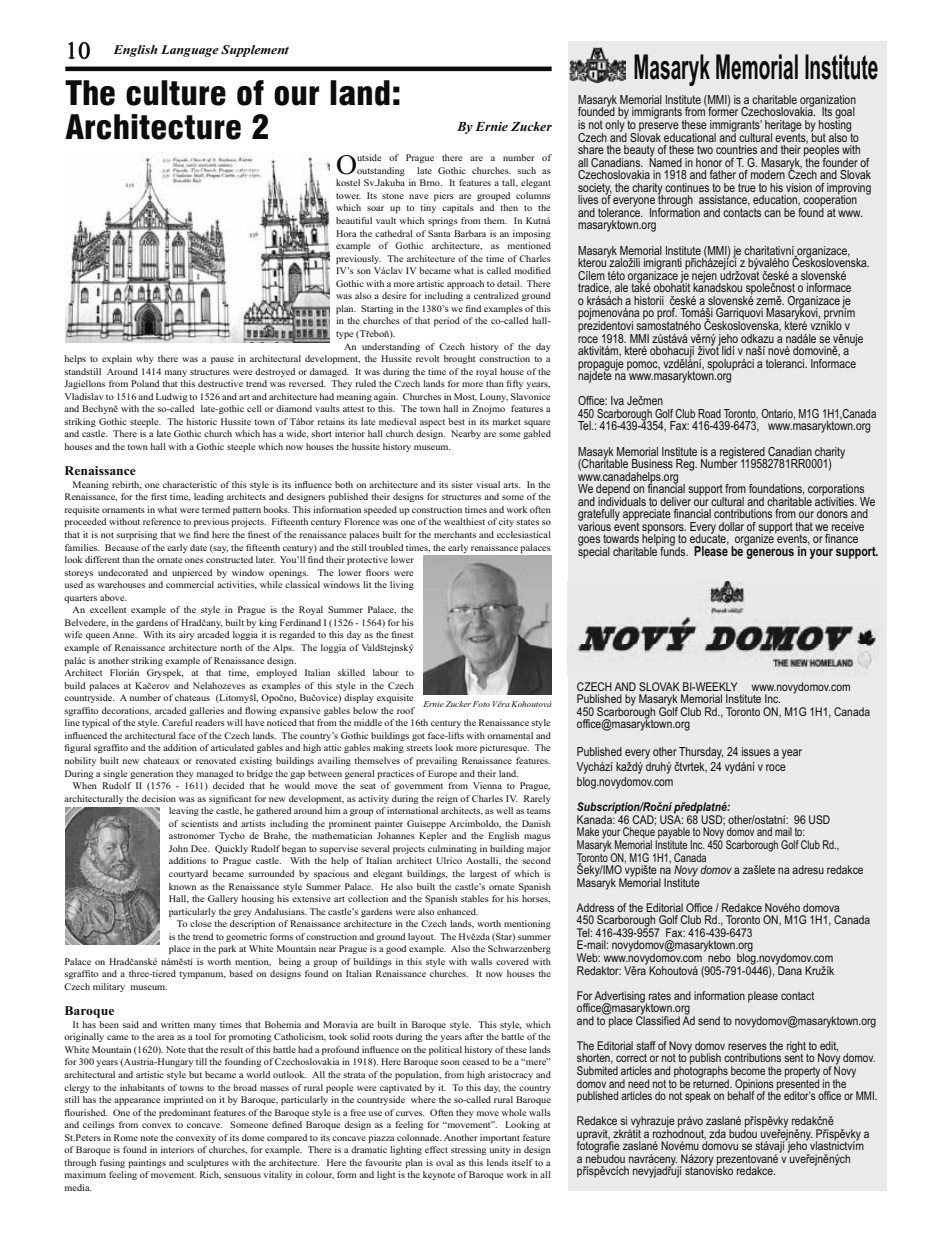  I want to click on returned, so click(712, 1082).
